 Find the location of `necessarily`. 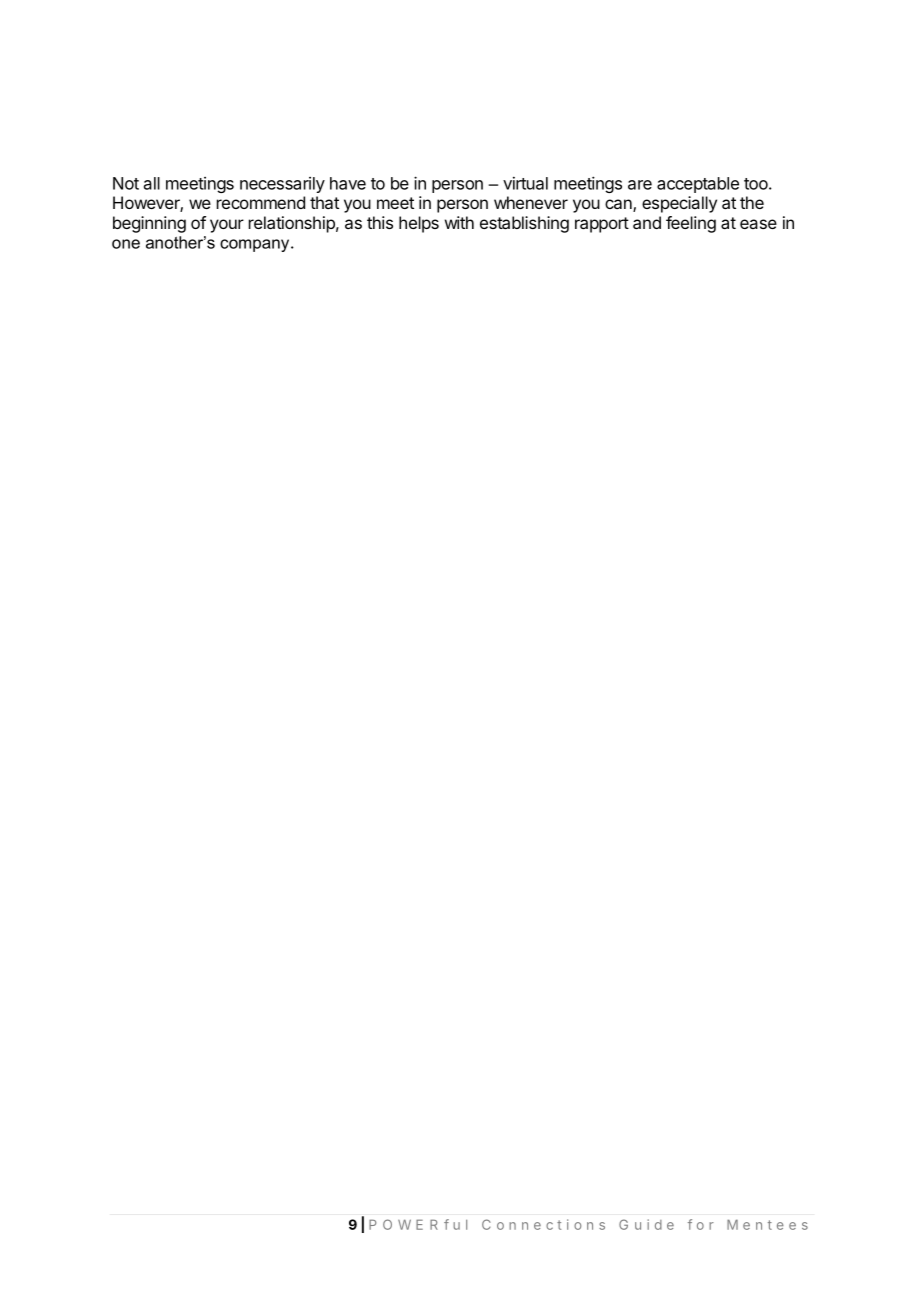

necessarily is located at coordinates (282, 185).
